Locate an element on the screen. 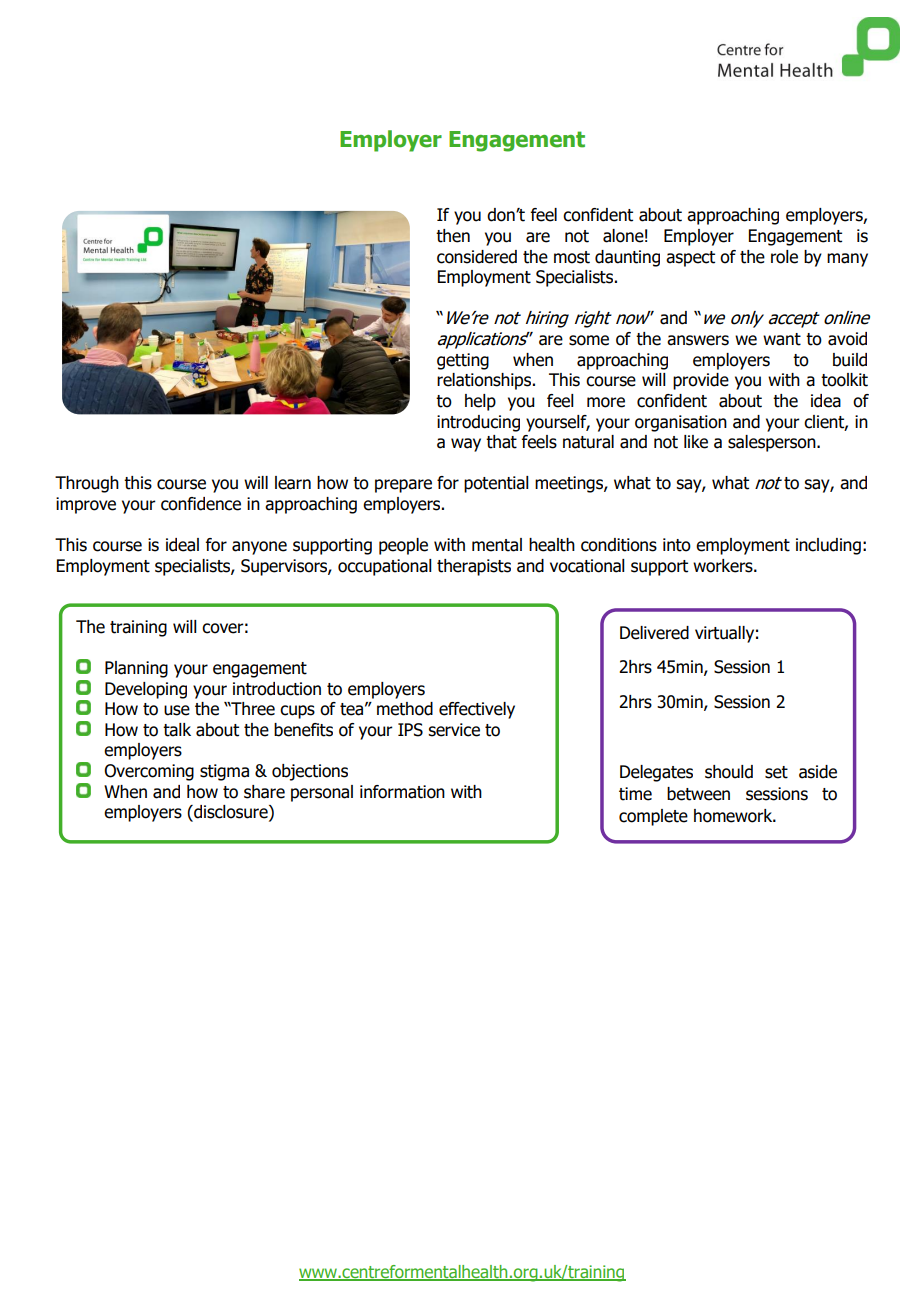 The image size is (924, 1308). considered is located at coordinates (477, 257).
